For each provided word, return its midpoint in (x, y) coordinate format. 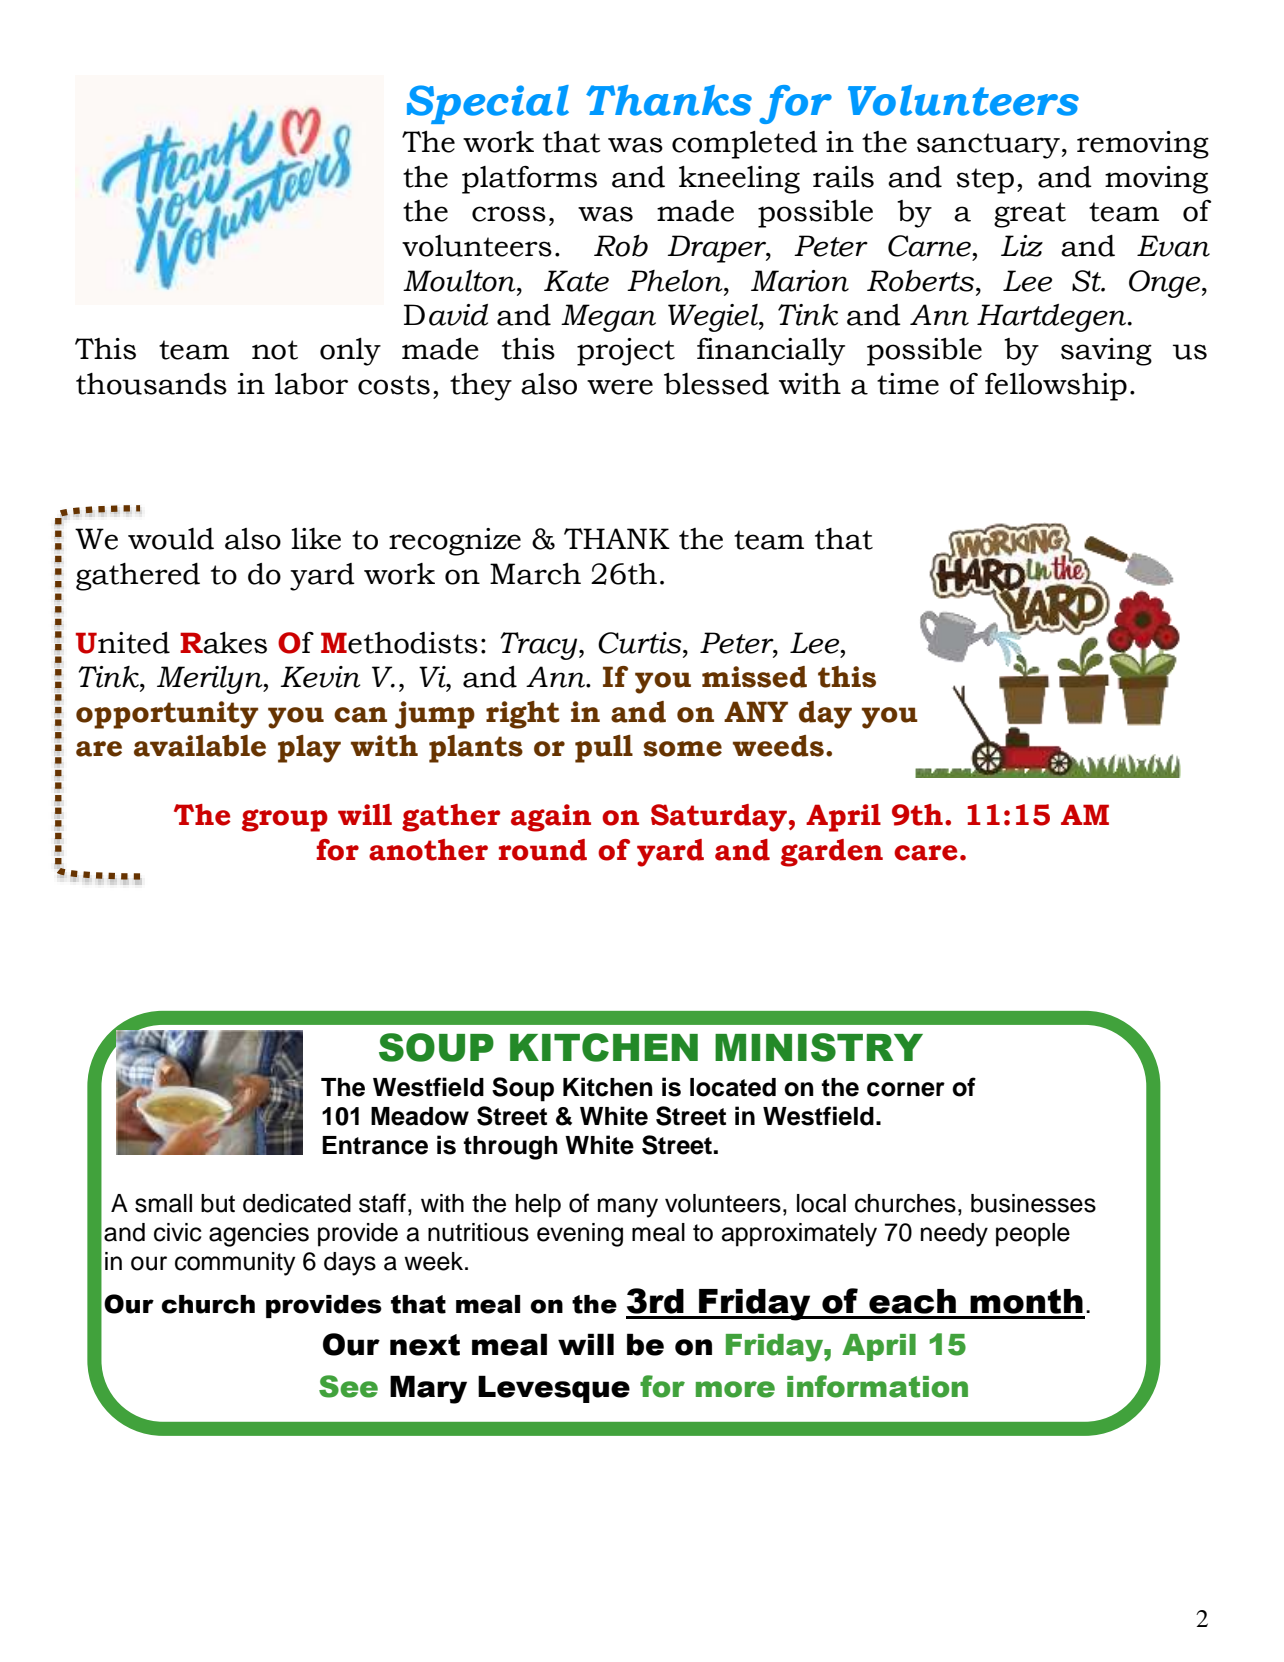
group (285, 820)
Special (488, 104)
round (543, 850)
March (535, 574)
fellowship (1056, 387)
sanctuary (988, 146)
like (316, 539)
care (926, 853)
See (348, 1386)
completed (745, 145)
